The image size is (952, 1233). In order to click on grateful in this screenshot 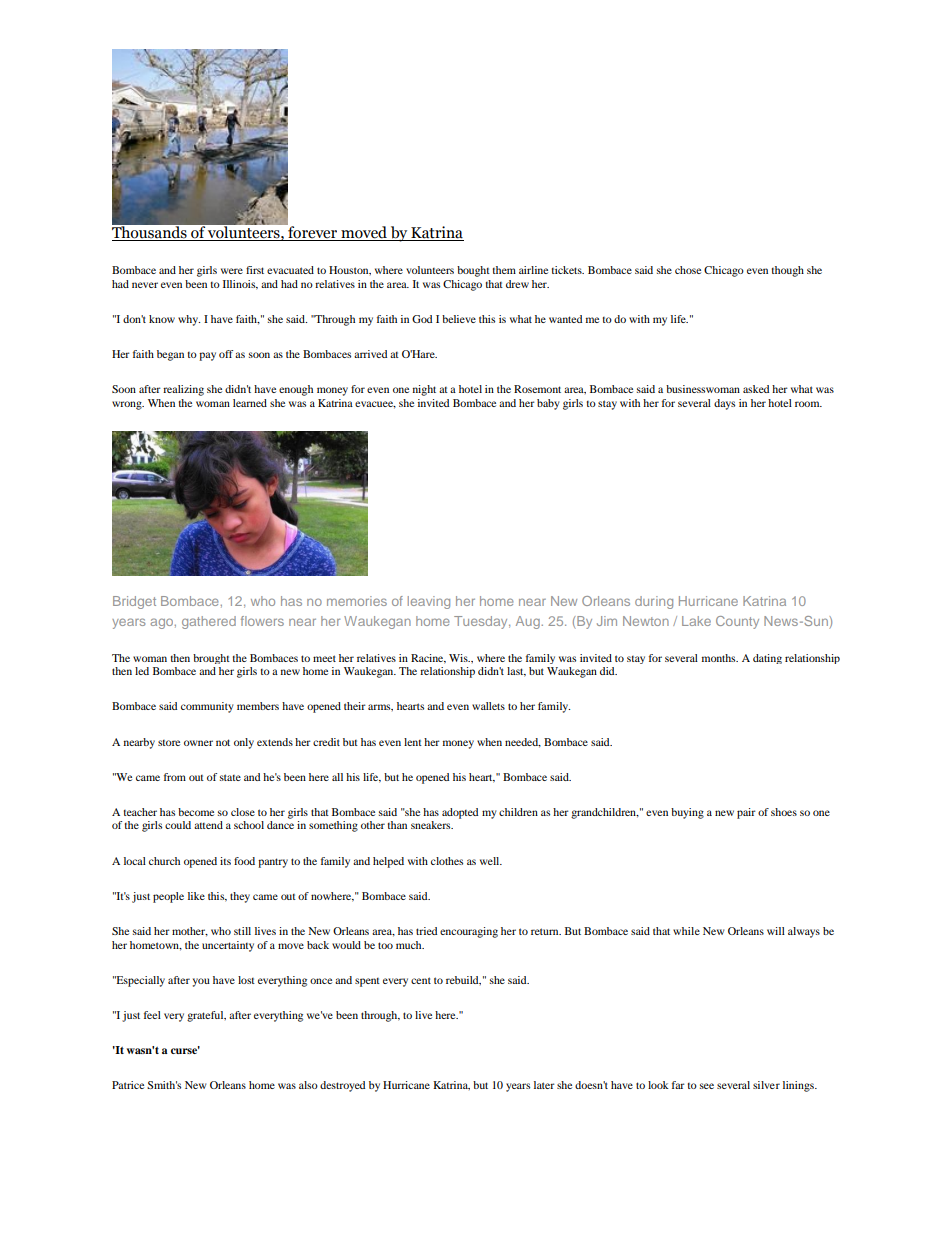, I will do `click(206, 1016)`.
